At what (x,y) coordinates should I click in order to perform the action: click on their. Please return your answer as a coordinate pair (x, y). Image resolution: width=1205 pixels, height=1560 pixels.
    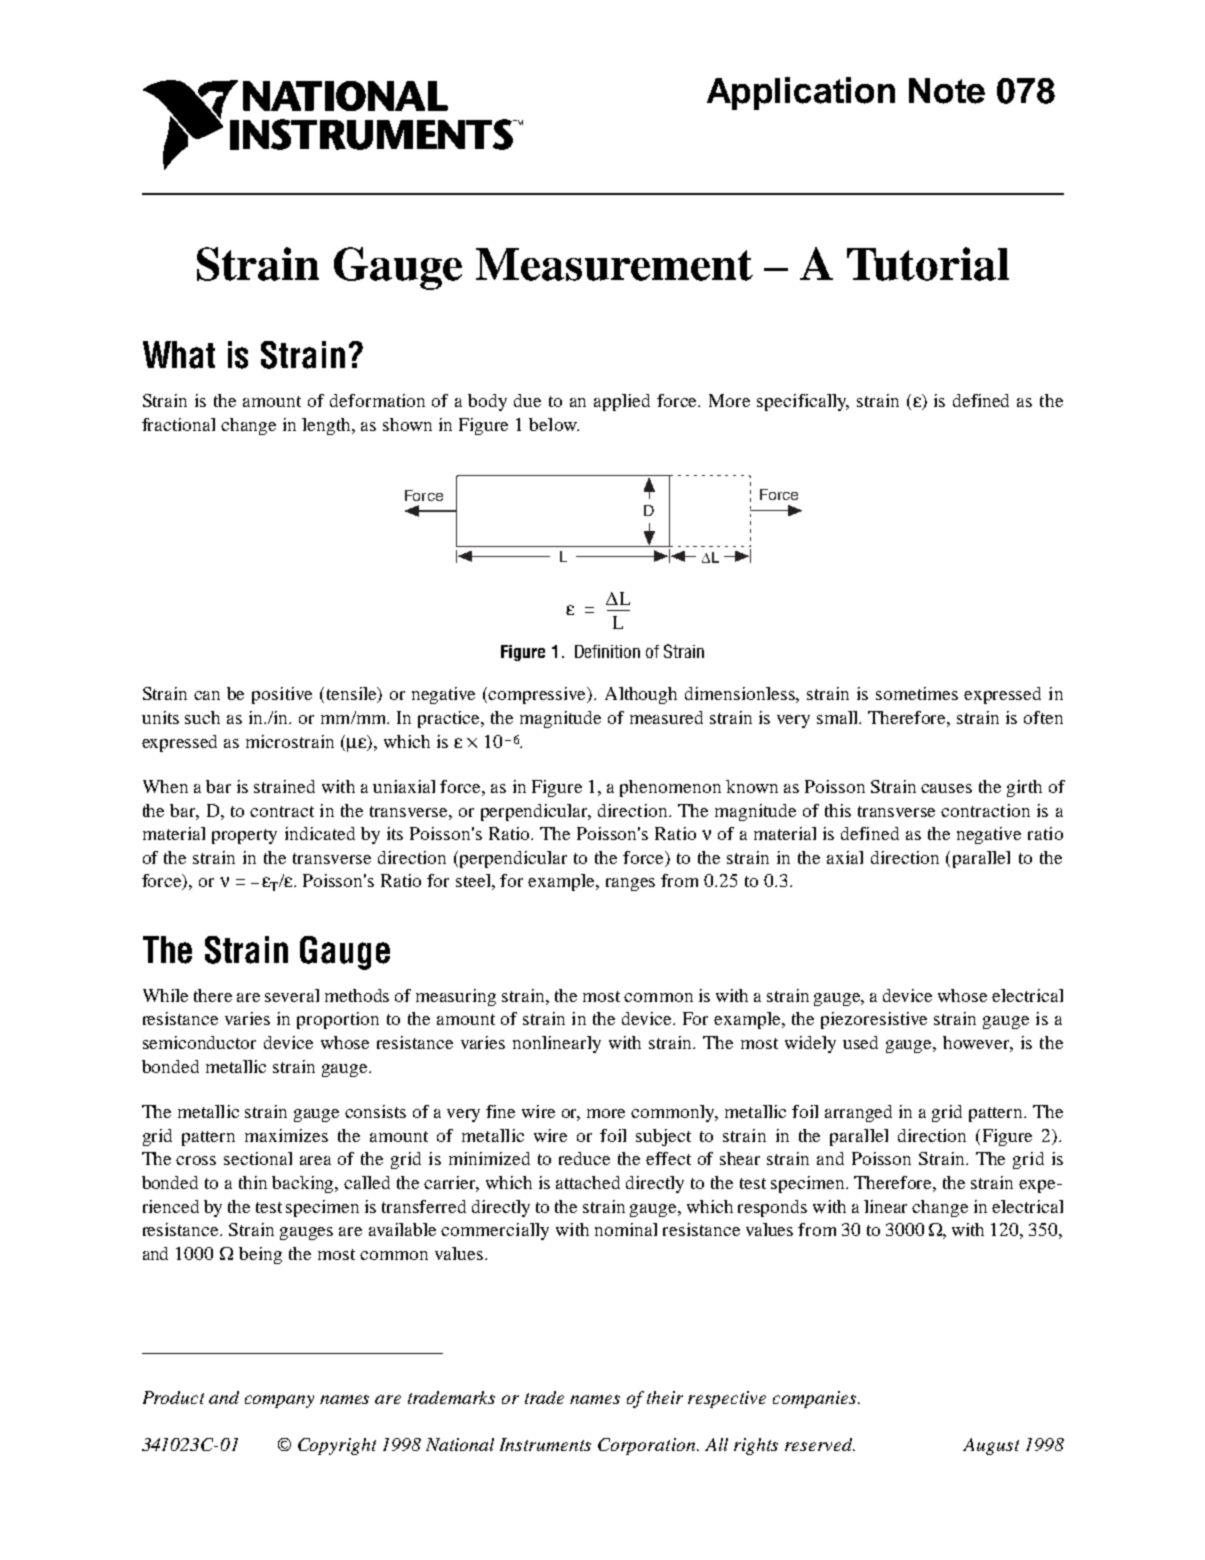
    Looking at the image, I should click on (665, 1397).
